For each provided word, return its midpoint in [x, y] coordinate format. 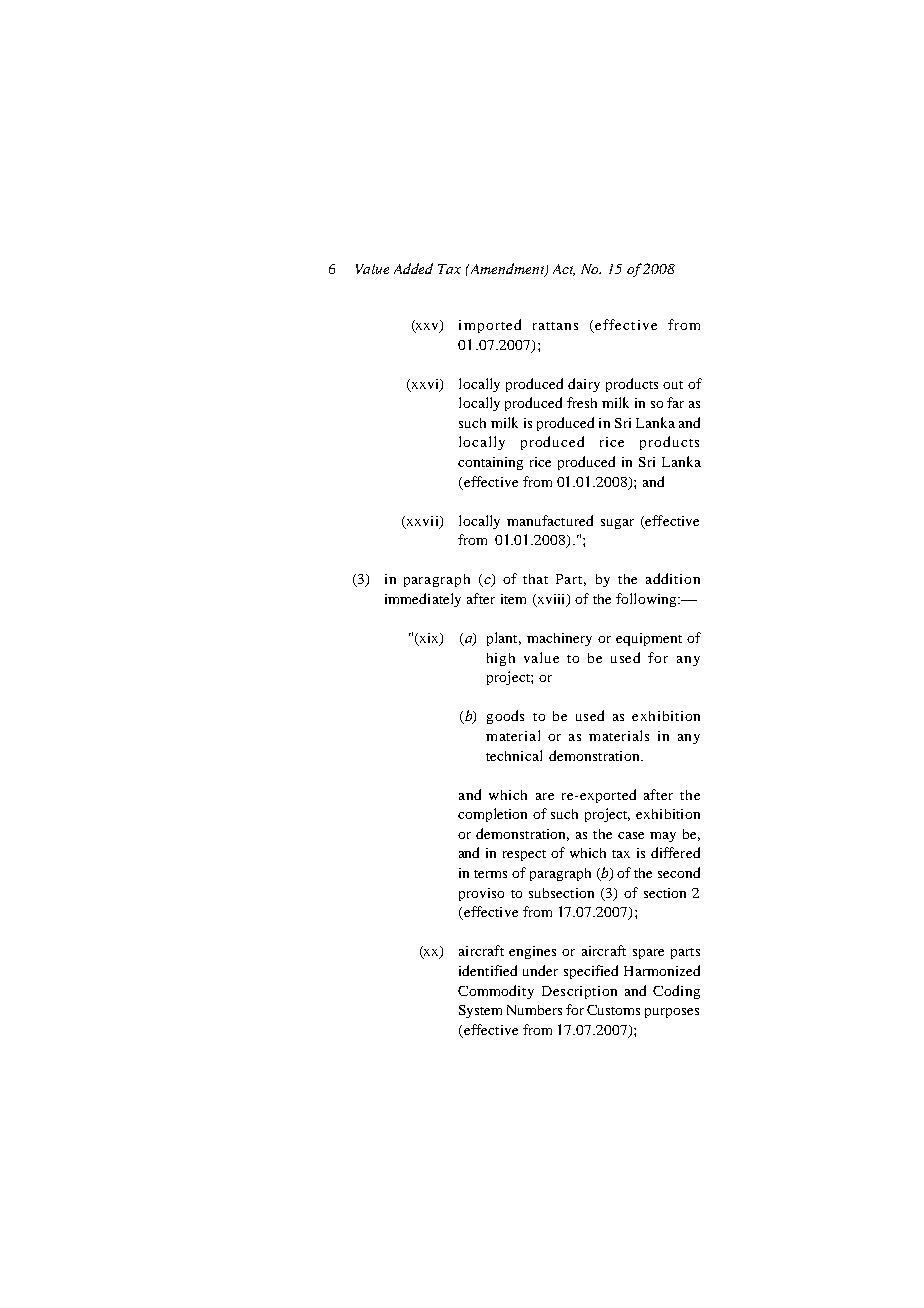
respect [524, 855]
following [647, 600]
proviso [481, 894]
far [675, 402]
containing [490, 463]
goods [505, 717]
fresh [582, 402]
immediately [423, 600]
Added [413, 268]
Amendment [507, 269]
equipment [649, 639]
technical [514, 755]
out [673, 385]
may [663, 837]
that [535, 579]
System [480, 1011]
